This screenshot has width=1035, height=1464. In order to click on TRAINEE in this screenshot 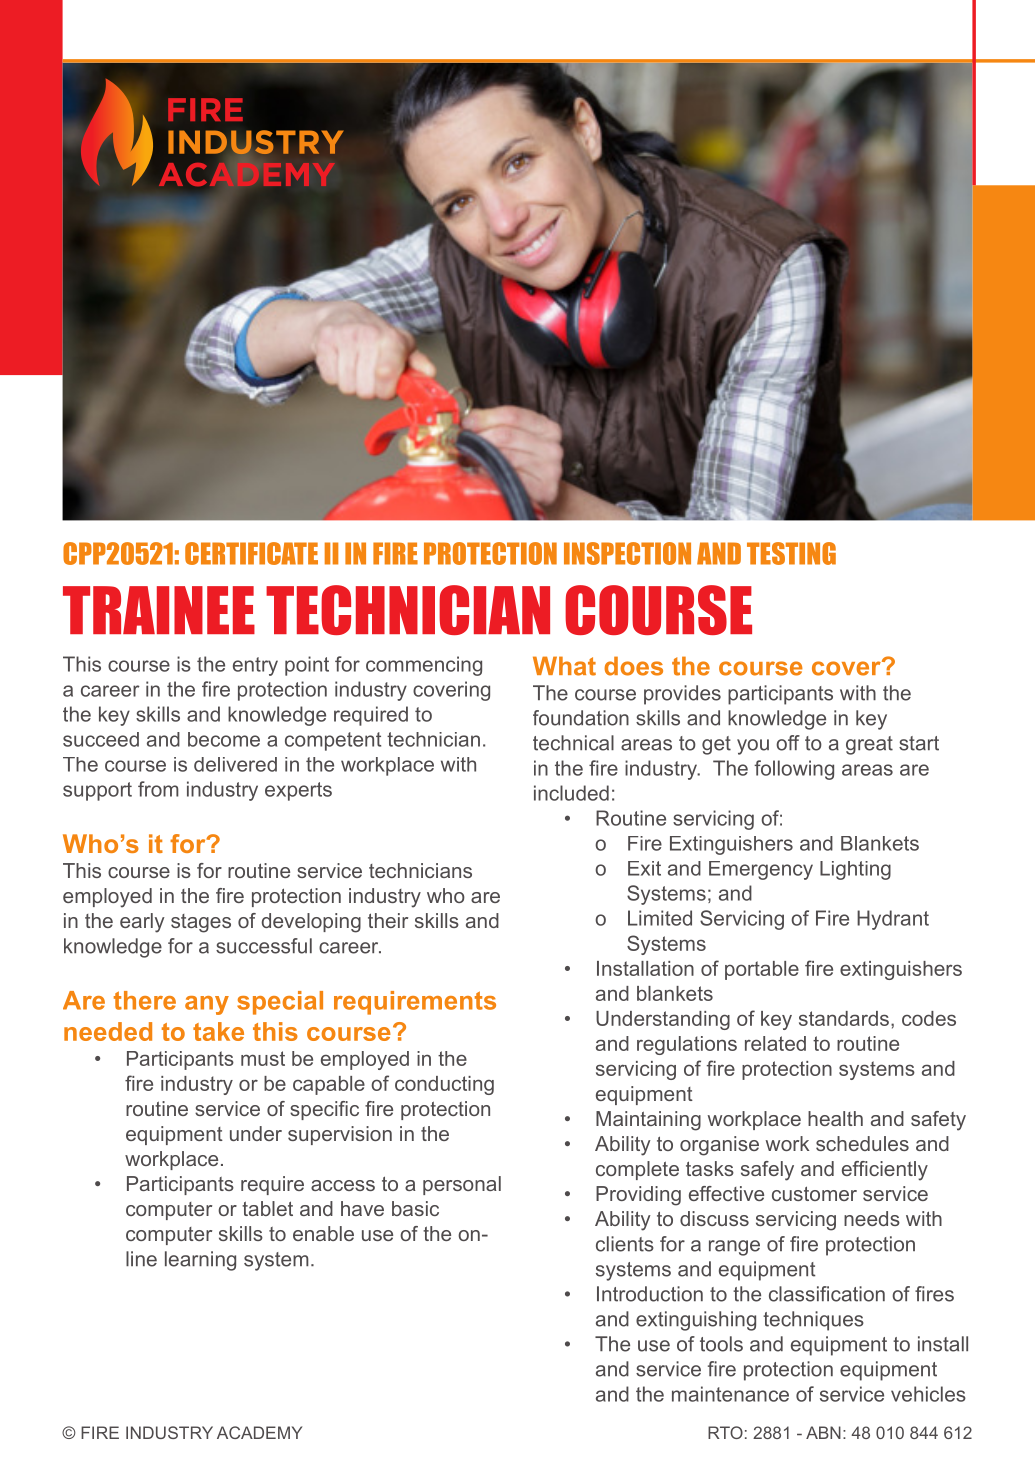, I will do `click(159, 610)`.
